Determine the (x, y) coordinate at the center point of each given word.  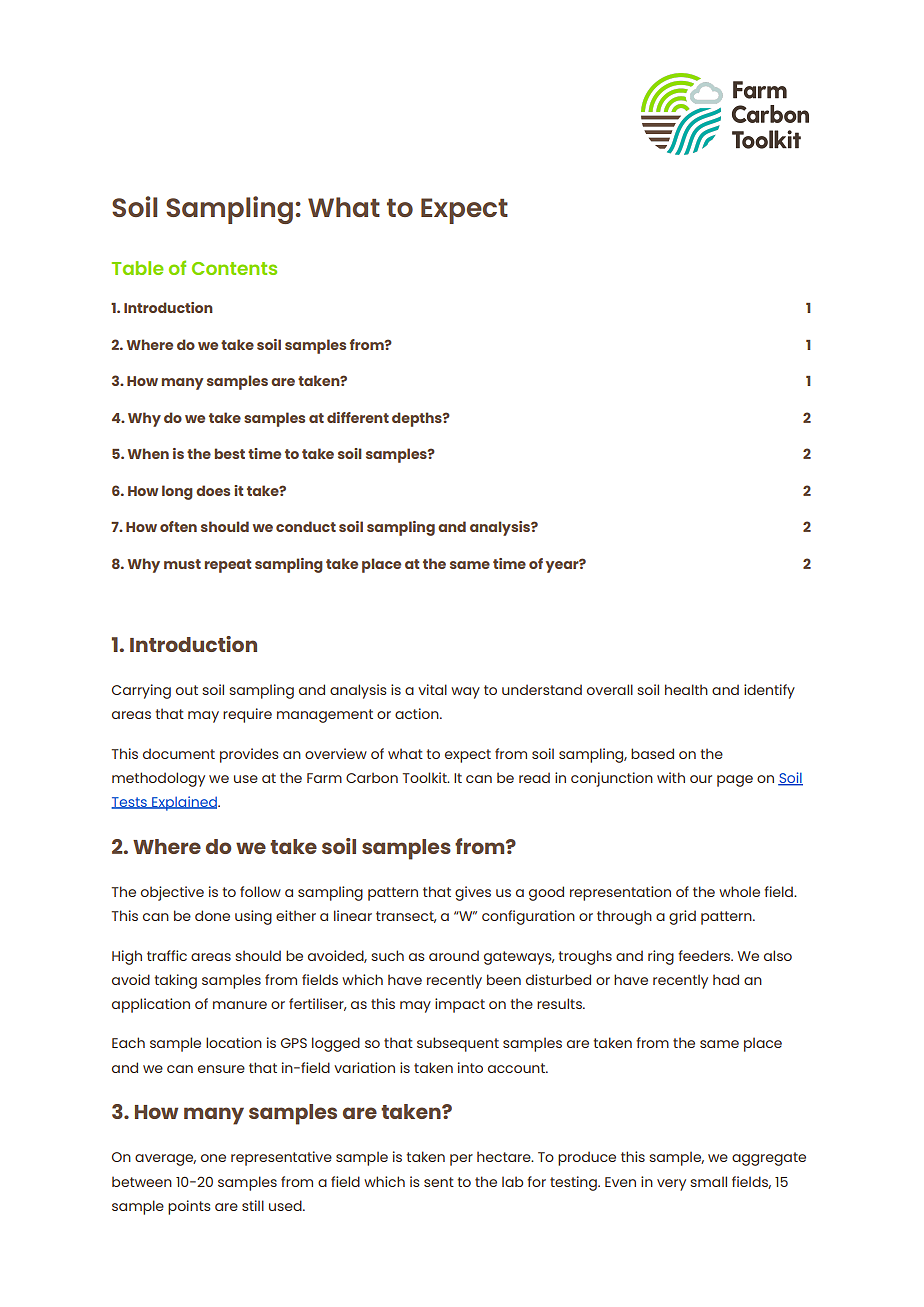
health (686, 689)
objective (172, 893)
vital (432, 689)
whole (739, 891)
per (461, 1160)
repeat (228, 566)
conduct (306, 526)
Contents (234, 268)
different (358, 417)
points (189, 1207)
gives (473, 893)
